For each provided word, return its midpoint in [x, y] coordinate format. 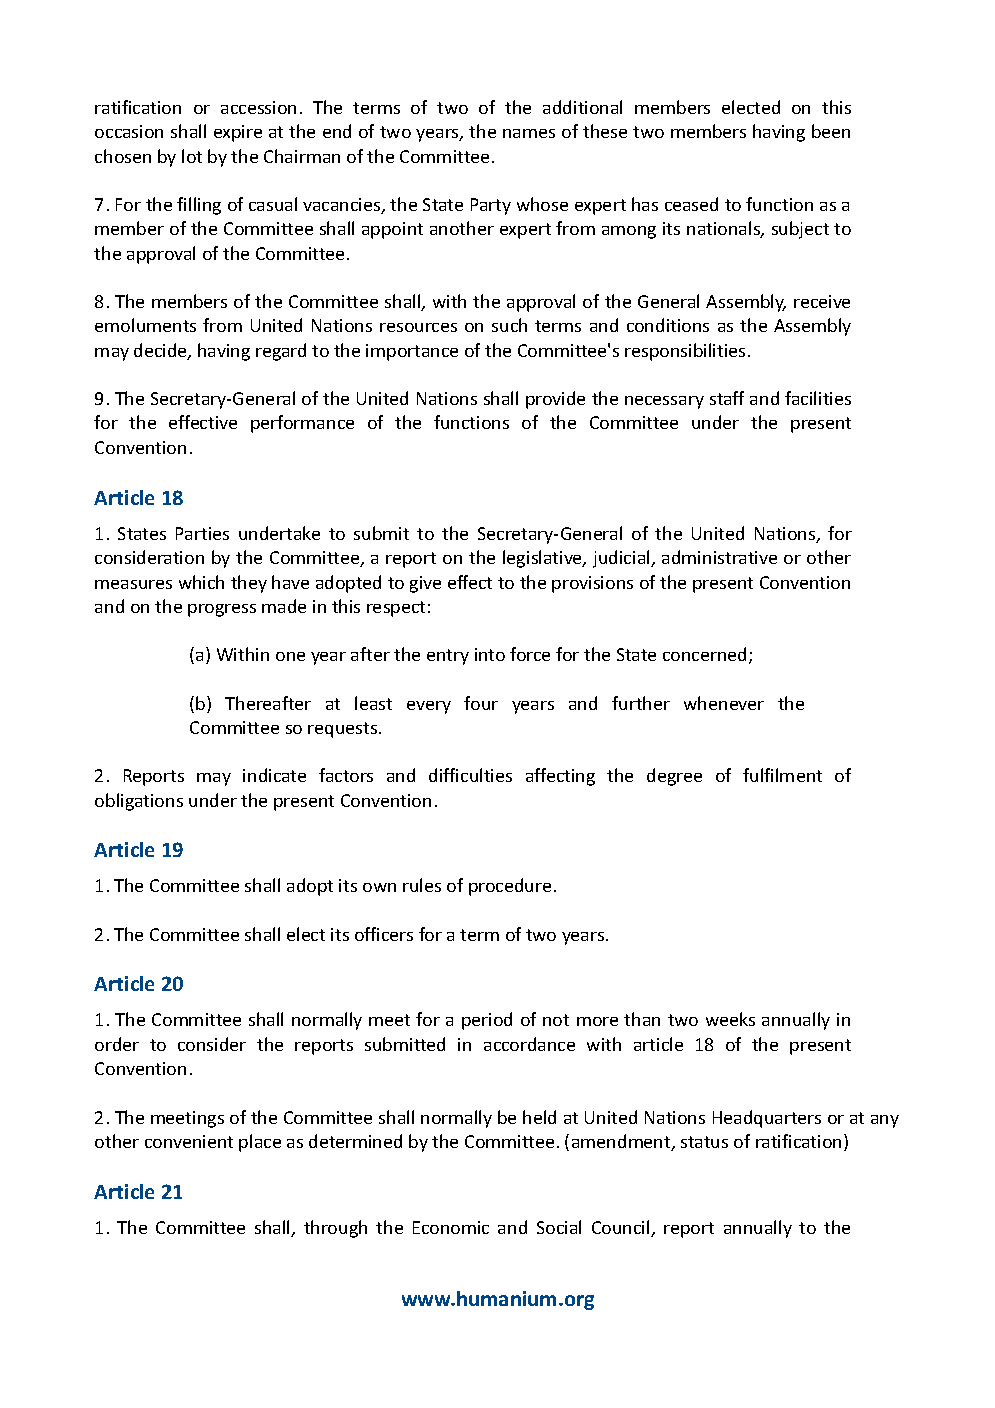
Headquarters [767, 1119]
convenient [189, 1141]
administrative [719, 557]
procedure [510, 887]
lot [192, 156]
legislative [543, 559]
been [831, 131]
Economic [451, 1227]
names [529, 133]
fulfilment [782, 775]
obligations [139, 802]
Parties [202, 533]
